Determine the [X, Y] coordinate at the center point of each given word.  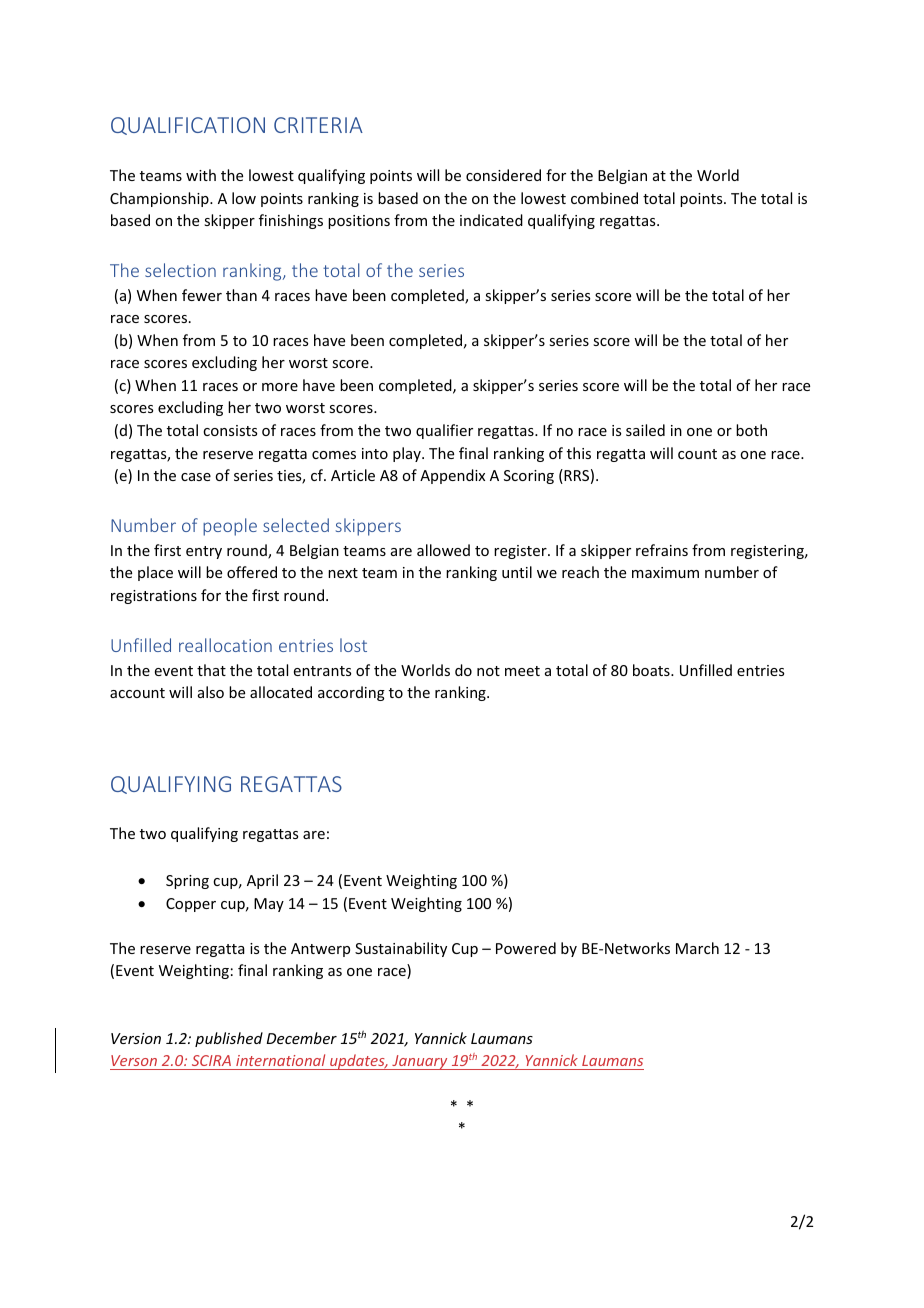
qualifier [444, 431]
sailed [645, 430]
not [488, 671]
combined [604, 198]
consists [230, 430]
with [201, 175]
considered [503, 175]
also [211, 692]
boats [652, 670]
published [229, 1039]
